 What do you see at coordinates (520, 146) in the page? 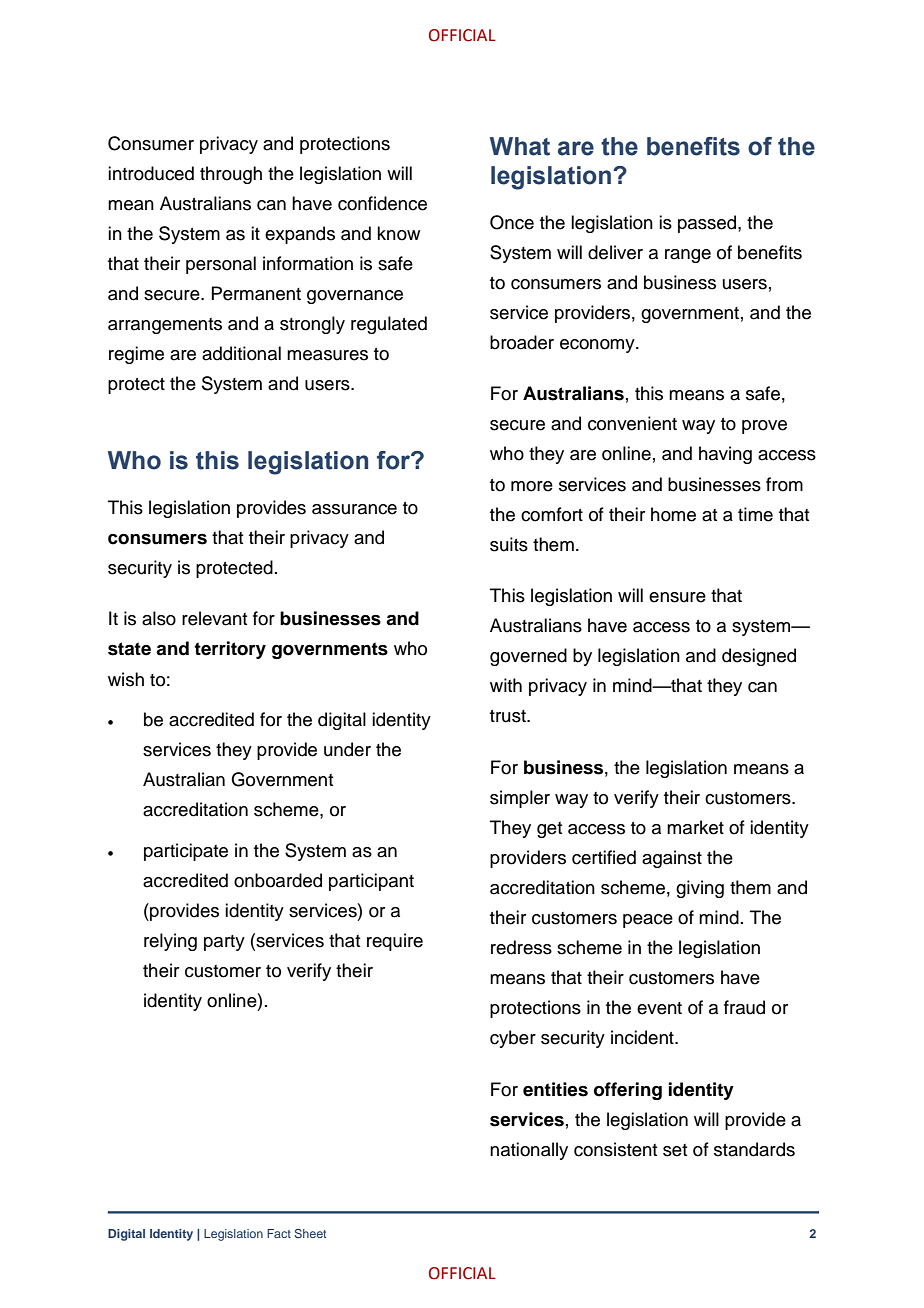
I see `What` at bounding box center [520, 146].
